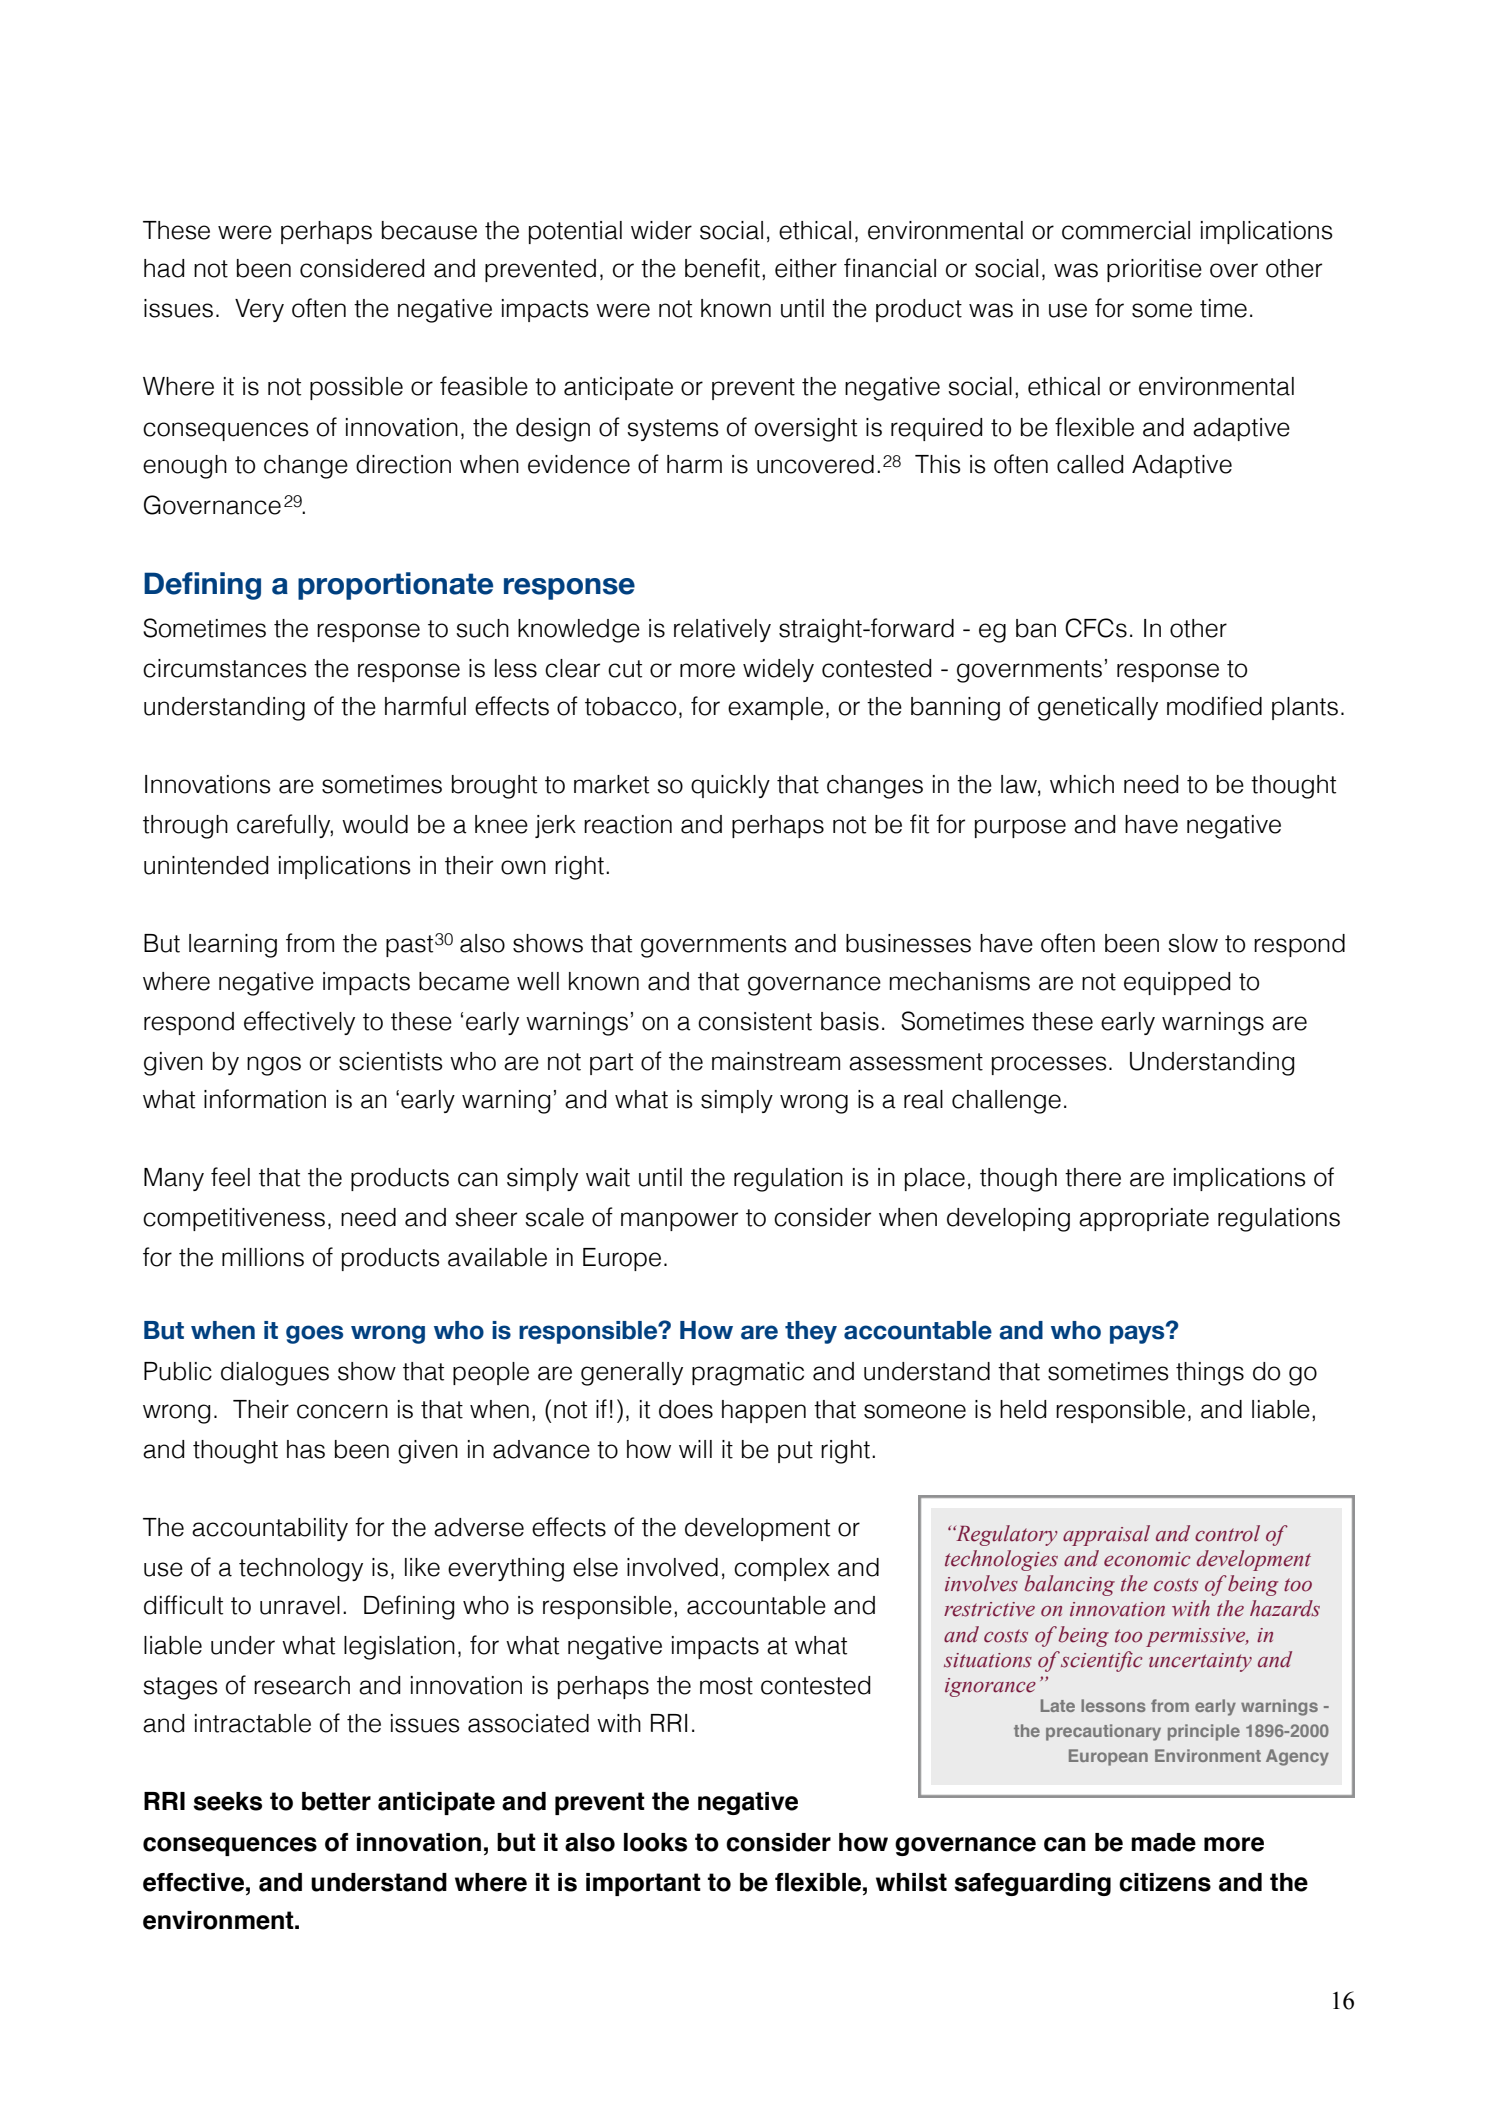 This screenshot has height=2120, width=1498. I want to click on looks, so click(655, 1842).
